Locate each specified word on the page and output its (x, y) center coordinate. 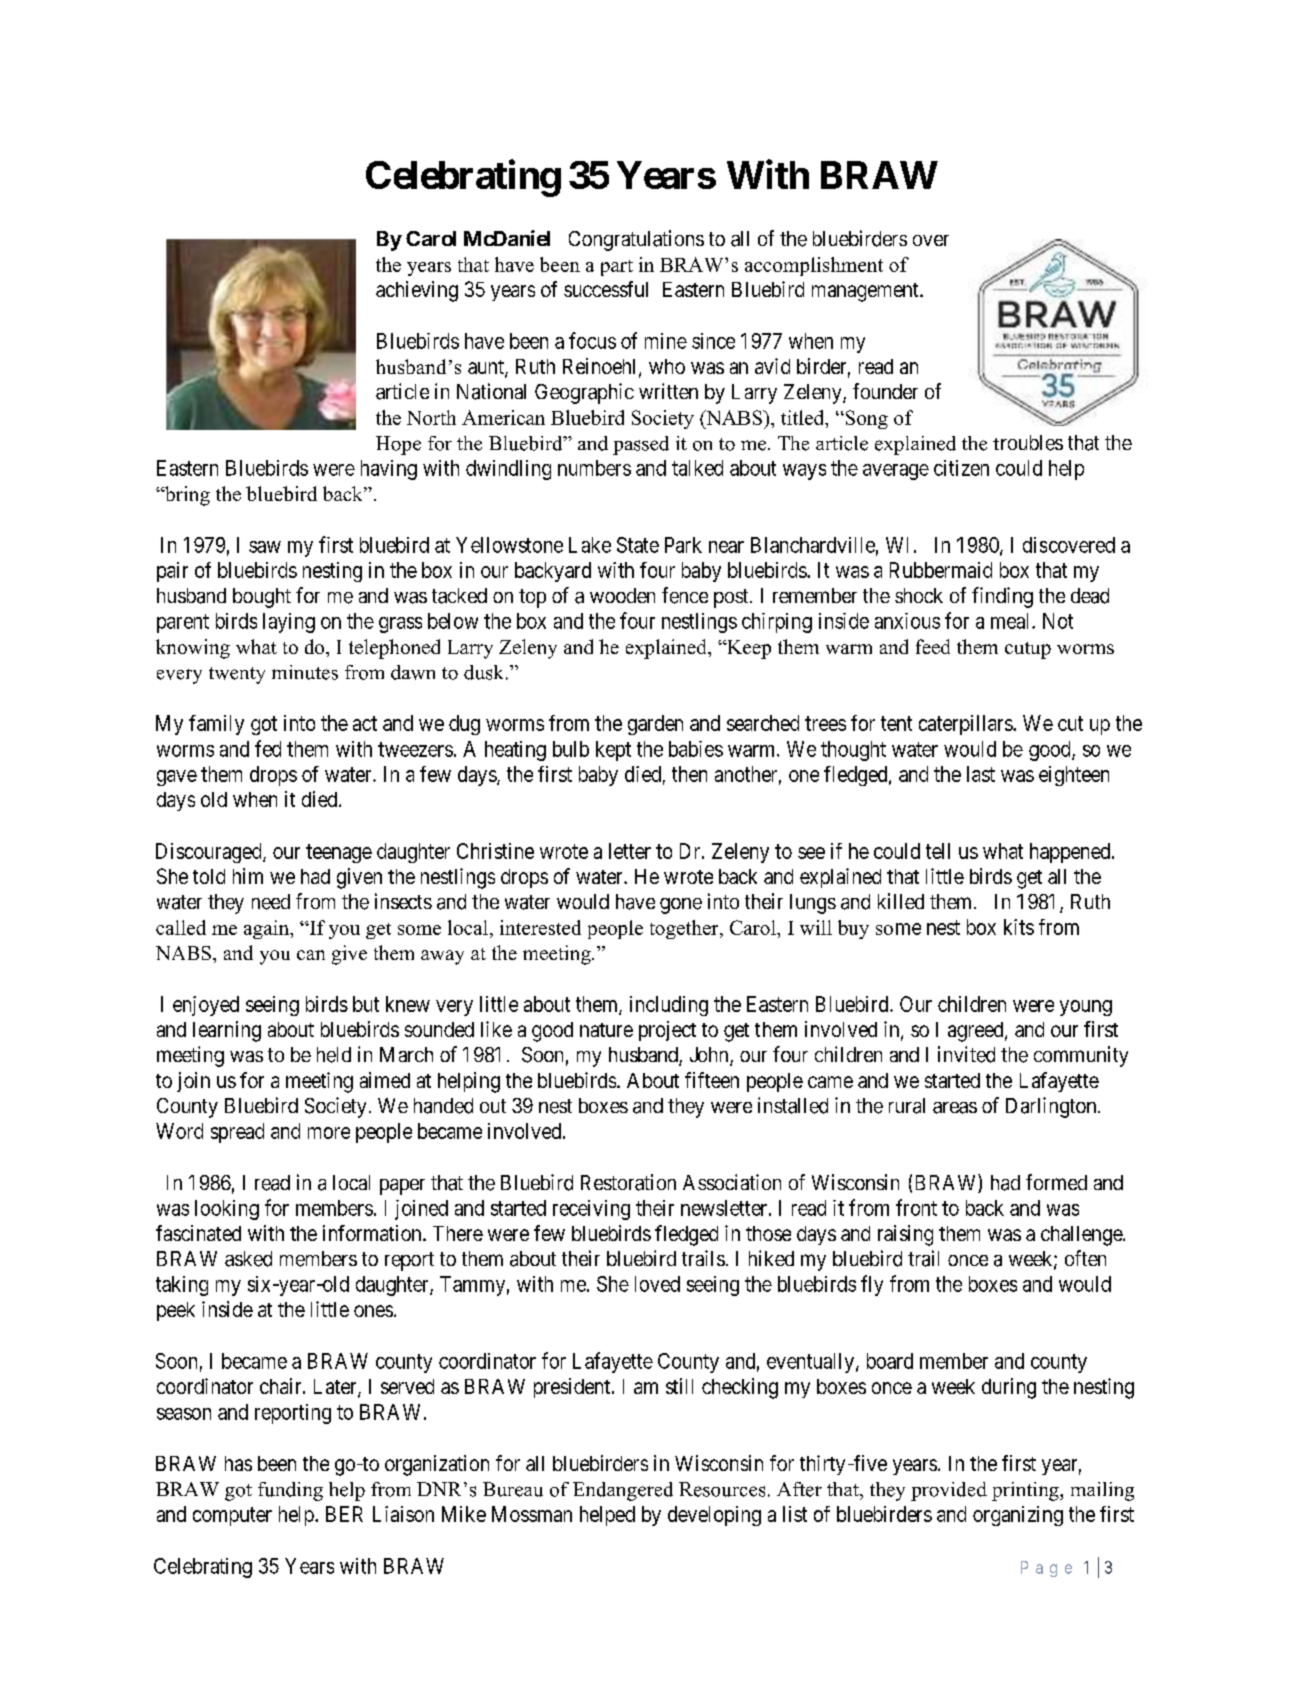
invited (966, 1054)
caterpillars (966, 725)
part (617, 268)
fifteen (712, 1080)
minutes (305, 672)
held (334, 1055)
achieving (417, 291)
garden (655, 725)
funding (290, 1491)
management (866, 292)
